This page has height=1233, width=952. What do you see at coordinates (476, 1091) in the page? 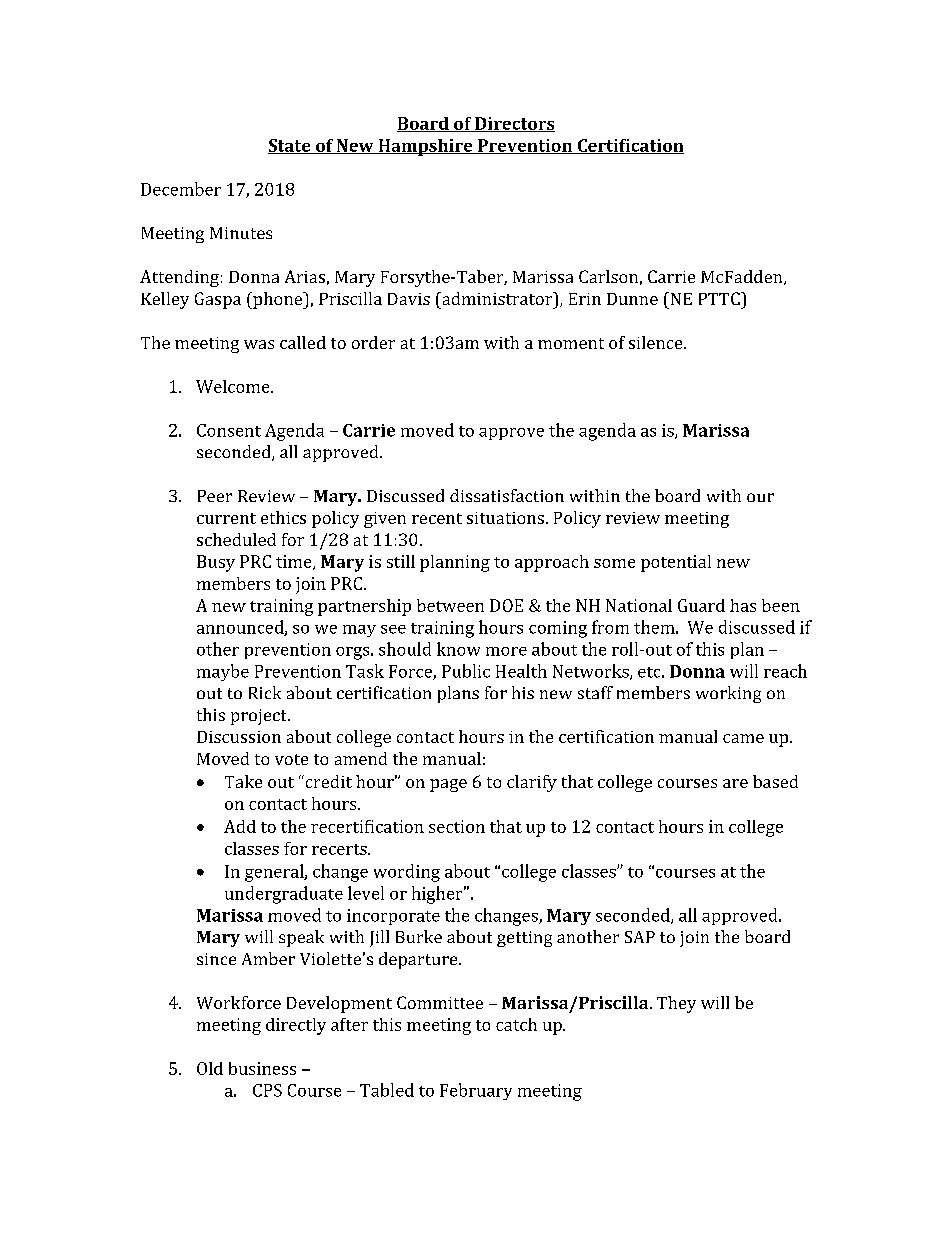
I see `February` at bounding box center [476, 1091].
